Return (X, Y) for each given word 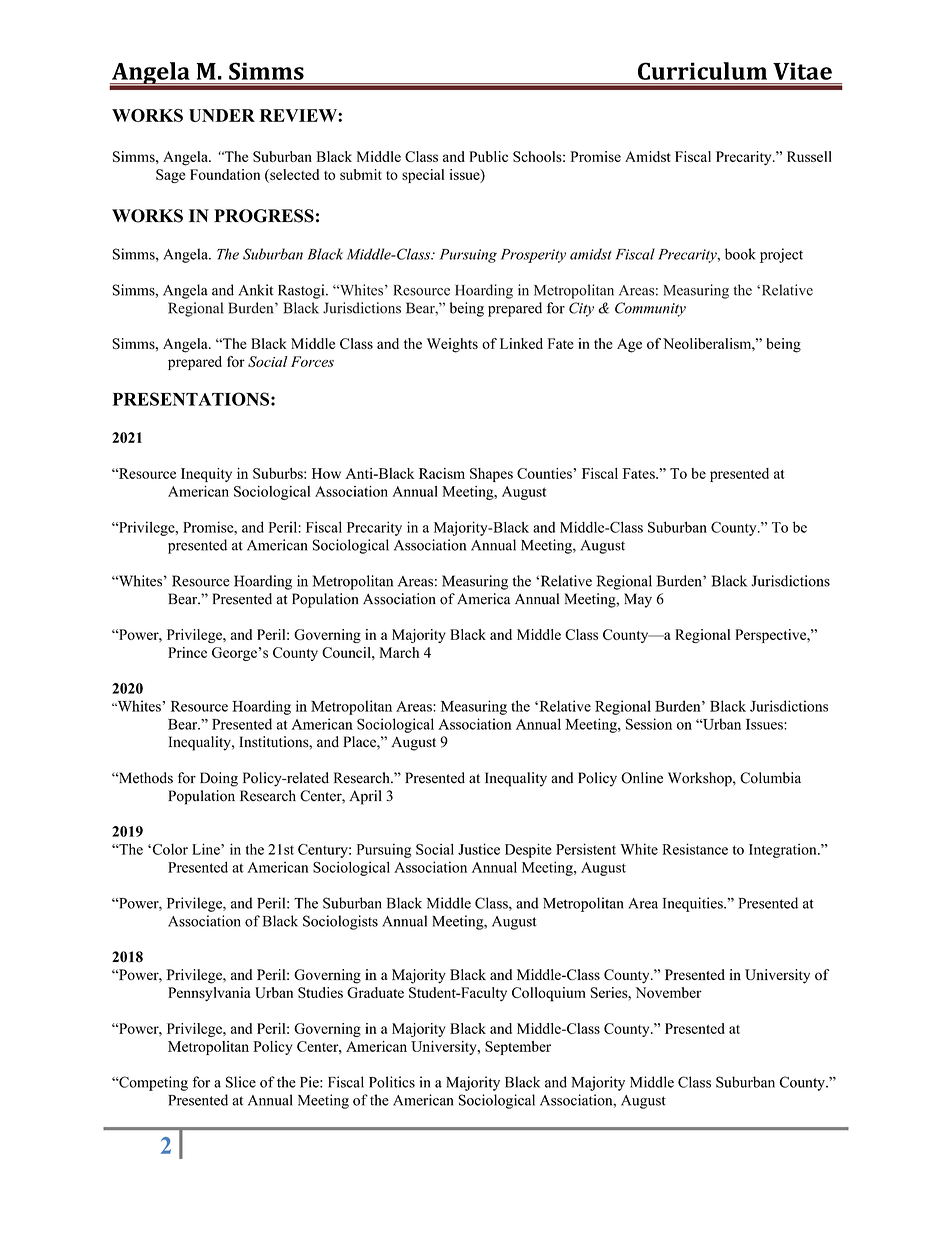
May (638, 600)
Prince (187, 652)
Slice (241, 1082)
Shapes (491, 475)
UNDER (222, 115)
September (518, 1048)
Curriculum (702, 71)
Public (488, 156)
